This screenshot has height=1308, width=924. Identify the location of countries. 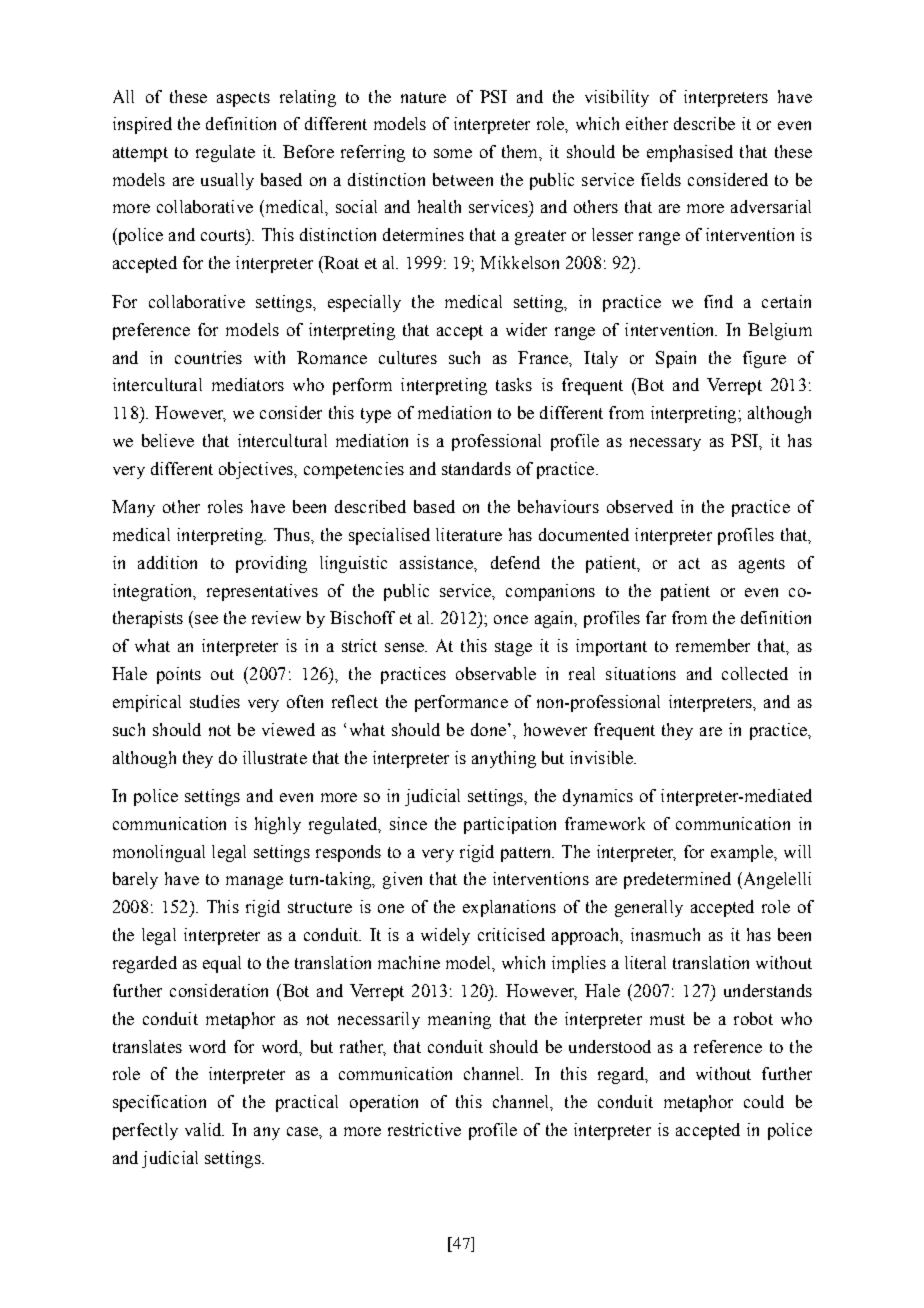
(208, 357).
